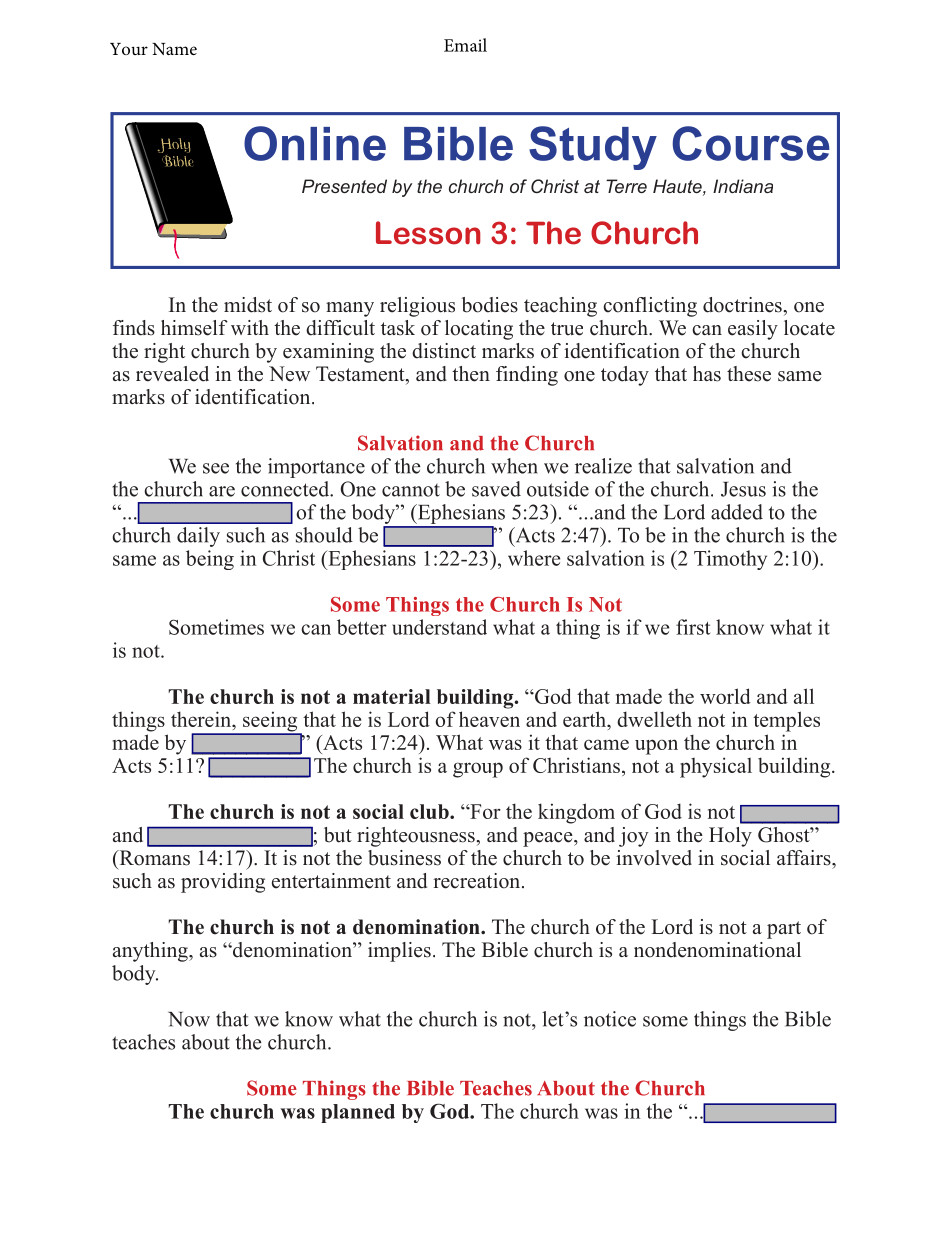 The width and height of the screenshot is (952, 1233). What do you see at coordinates (751, 143) in the screenshot?
I see `Course` at bounding box center [751, 143].
